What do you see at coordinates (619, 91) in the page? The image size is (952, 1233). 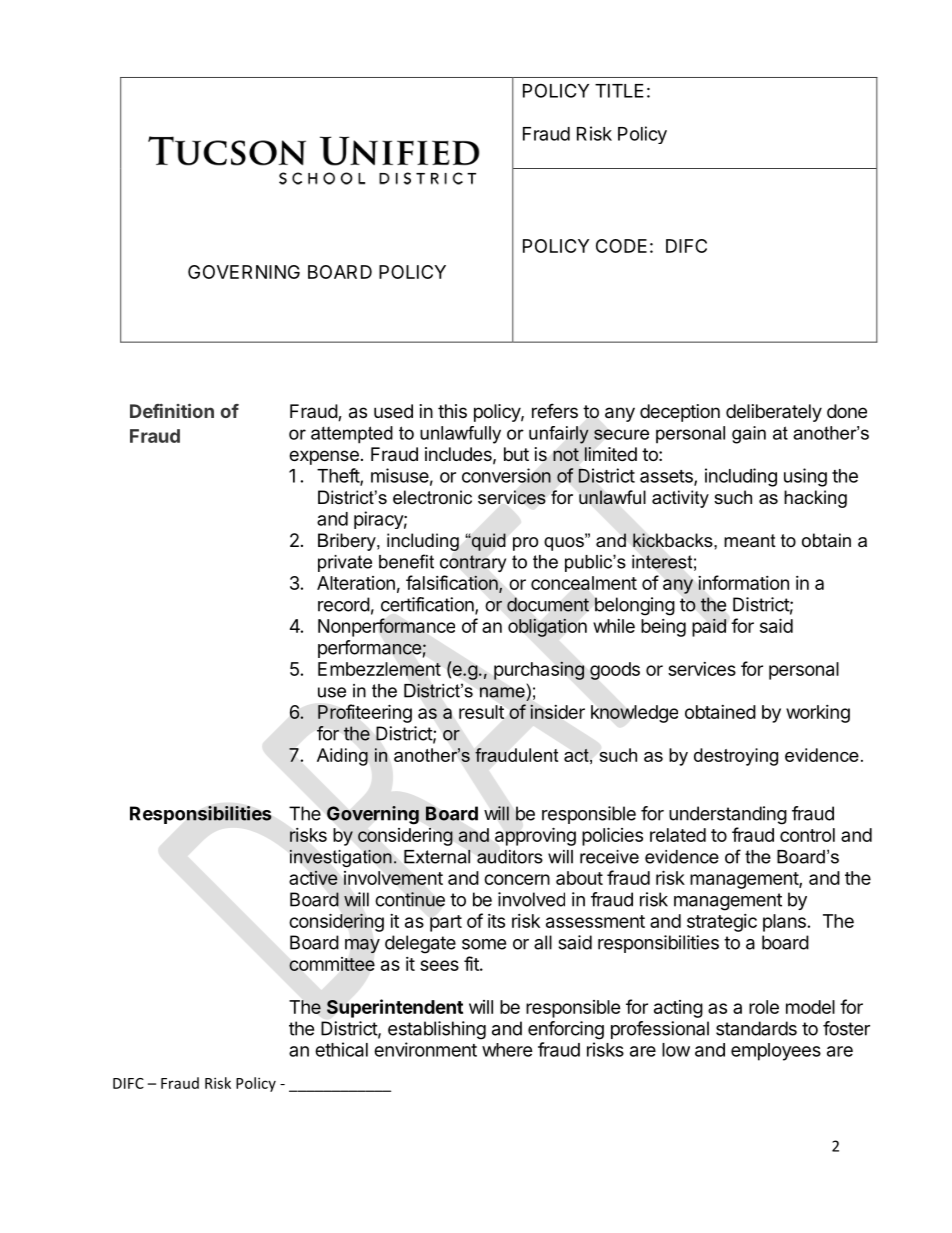 I see `TITLE` at bounding box center [619, 91].
